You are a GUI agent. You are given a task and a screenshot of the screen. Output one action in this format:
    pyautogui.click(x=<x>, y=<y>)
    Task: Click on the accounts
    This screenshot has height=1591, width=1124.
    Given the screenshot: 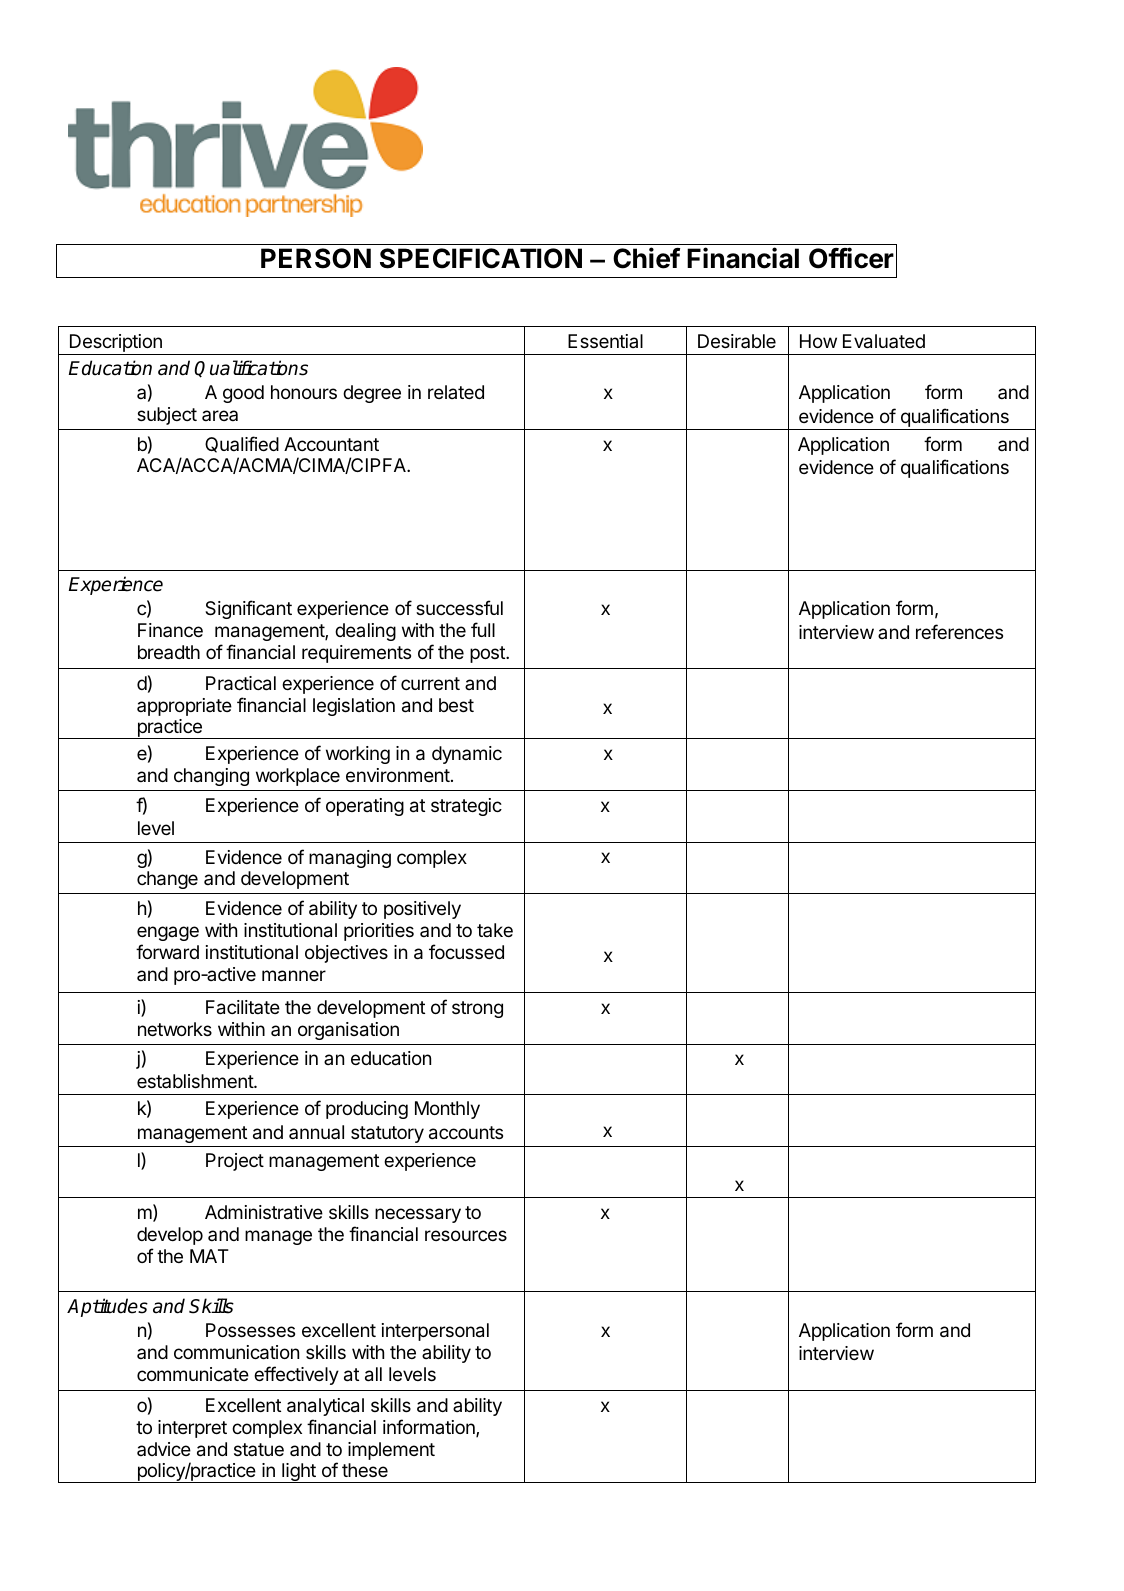 What is the action you would take?
    pyautogui.click(x=466, y=1133)
